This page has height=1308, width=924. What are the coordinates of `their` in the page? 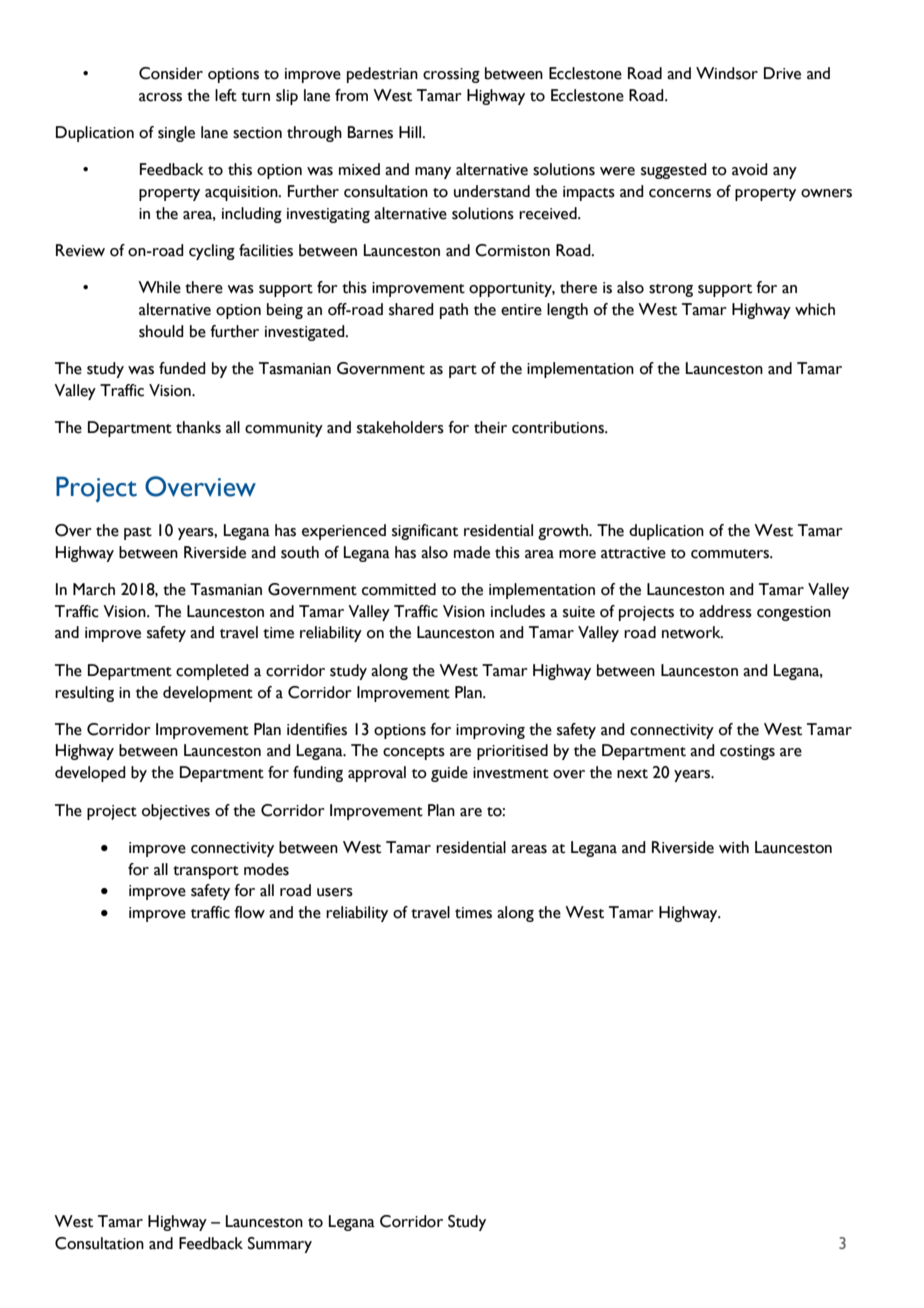 It's located at (490, 427).
